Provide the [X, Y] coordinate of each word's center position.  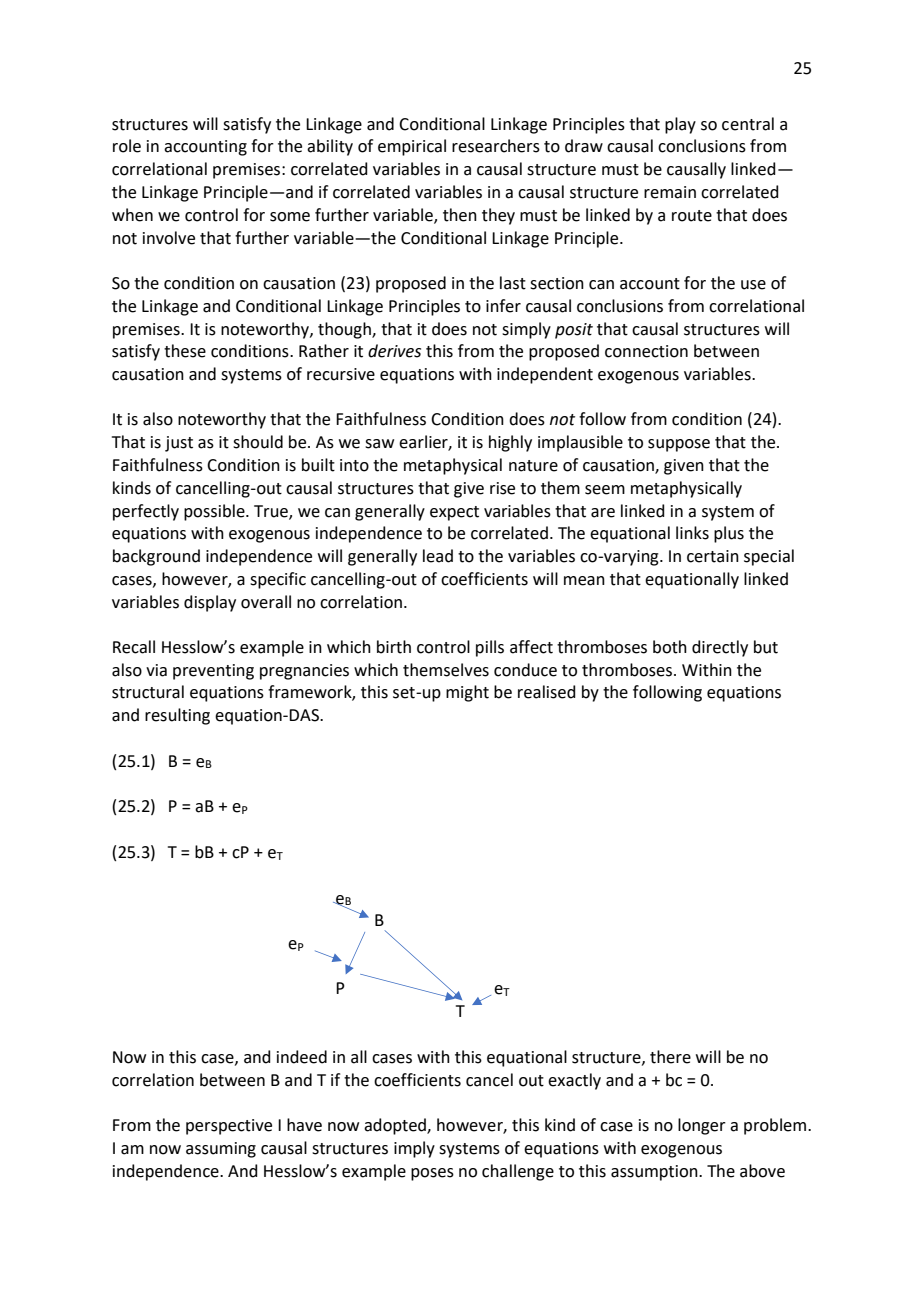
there [670, 1057]
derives [394, 351]
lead [438, 556]
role [127, 146]
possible [215, 512]
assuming [221, 1150]
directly [720, 648]
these [185, 351]
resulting [177, 716]
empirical [412, 147]
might [467, 693]
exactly [574, 1081]
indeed [302, 1057]
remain [670, 192]
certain [713, 556]
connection [646, 351]
